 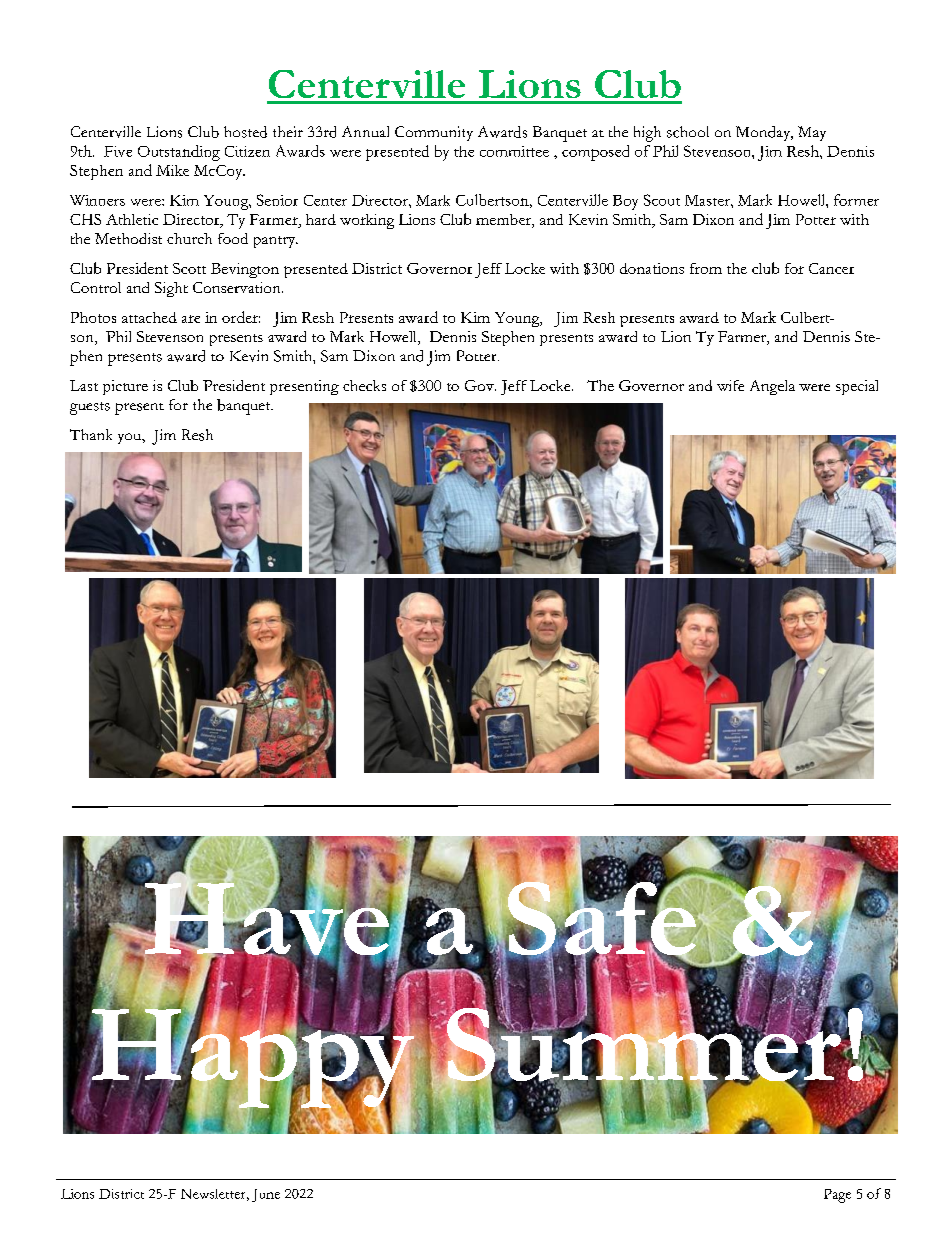 I want to click on committee, so click(x=514, y=151).
